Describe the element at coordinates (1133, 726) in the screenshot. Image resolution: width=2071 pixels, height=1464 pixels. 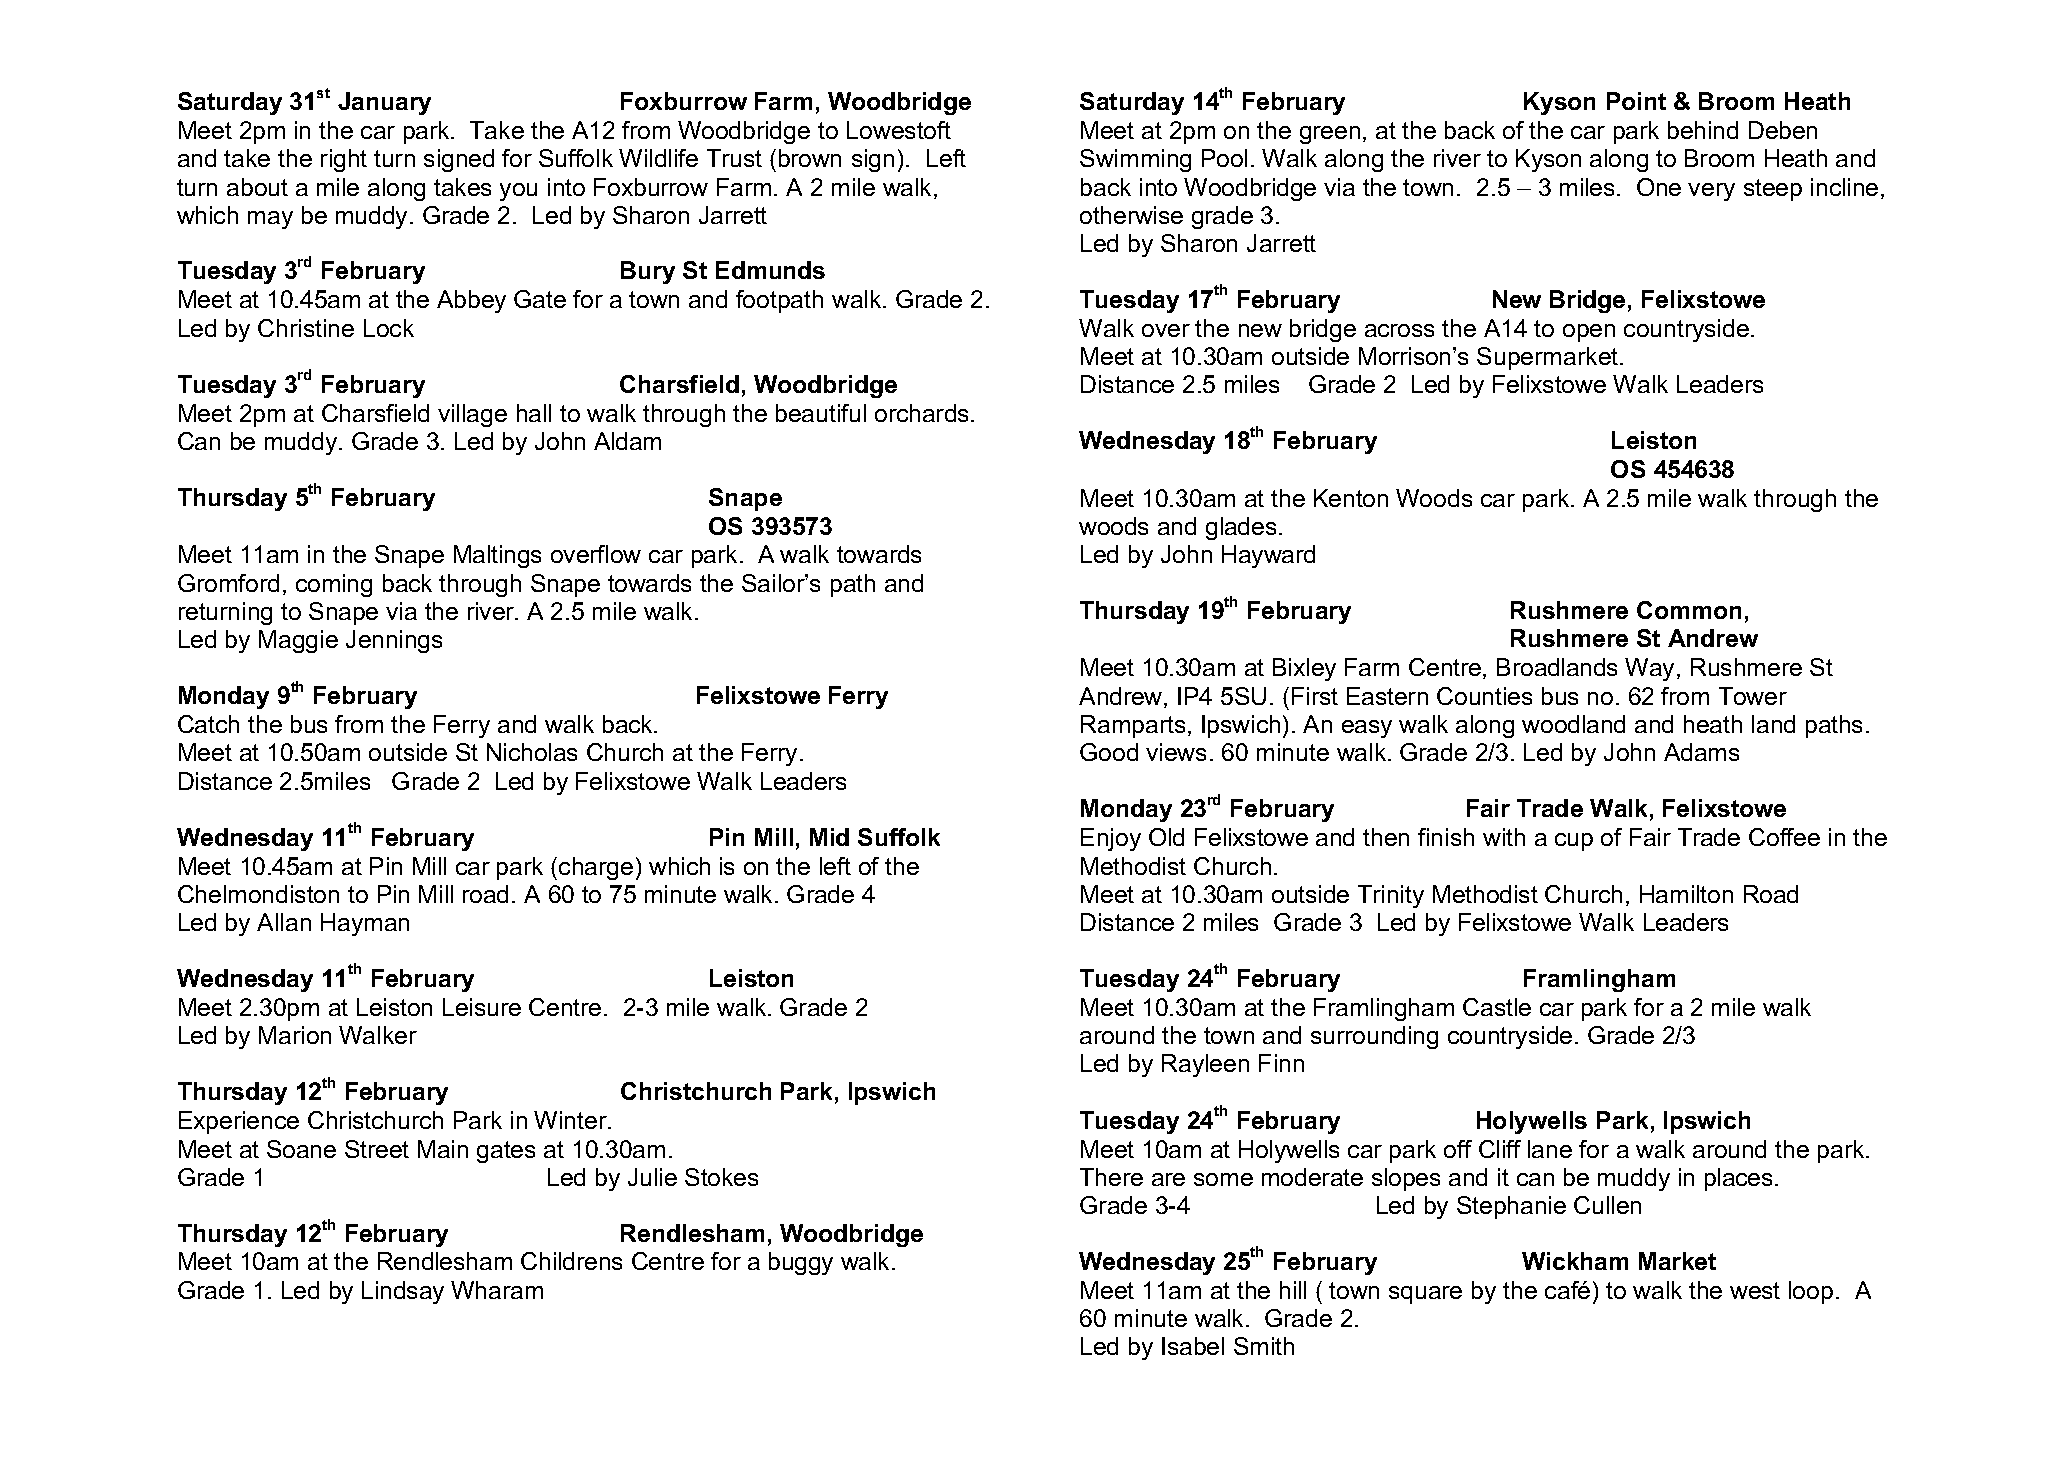
I see `Ramparts` at that location.
